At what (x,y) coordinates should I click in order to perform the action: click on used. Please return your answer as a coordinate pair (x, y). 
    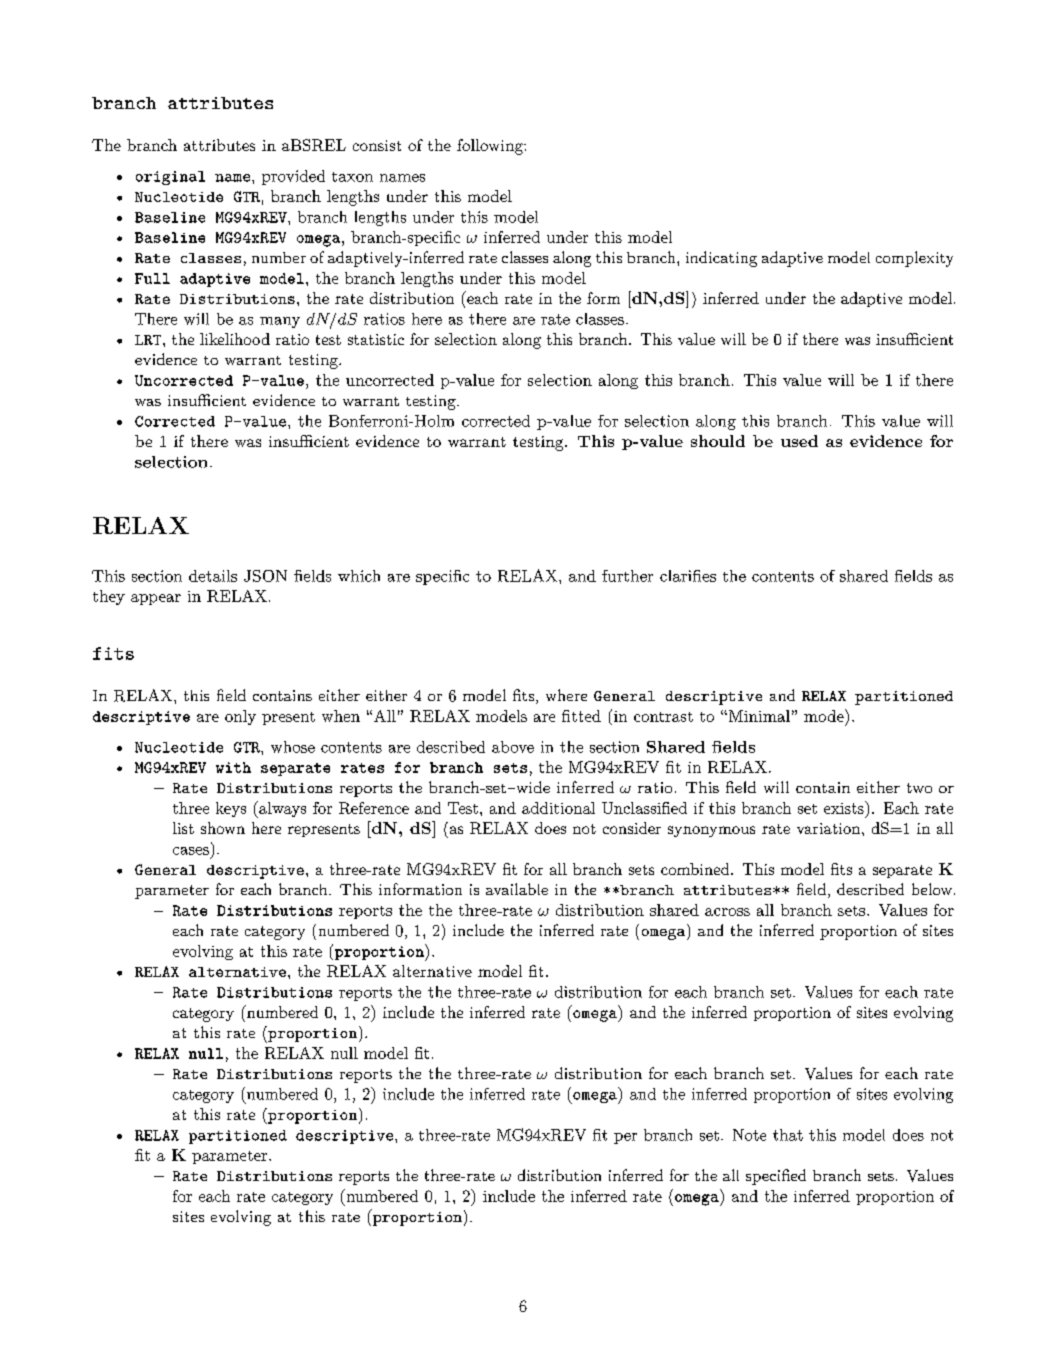
    Looking at the image, I should click on (799, 441).
